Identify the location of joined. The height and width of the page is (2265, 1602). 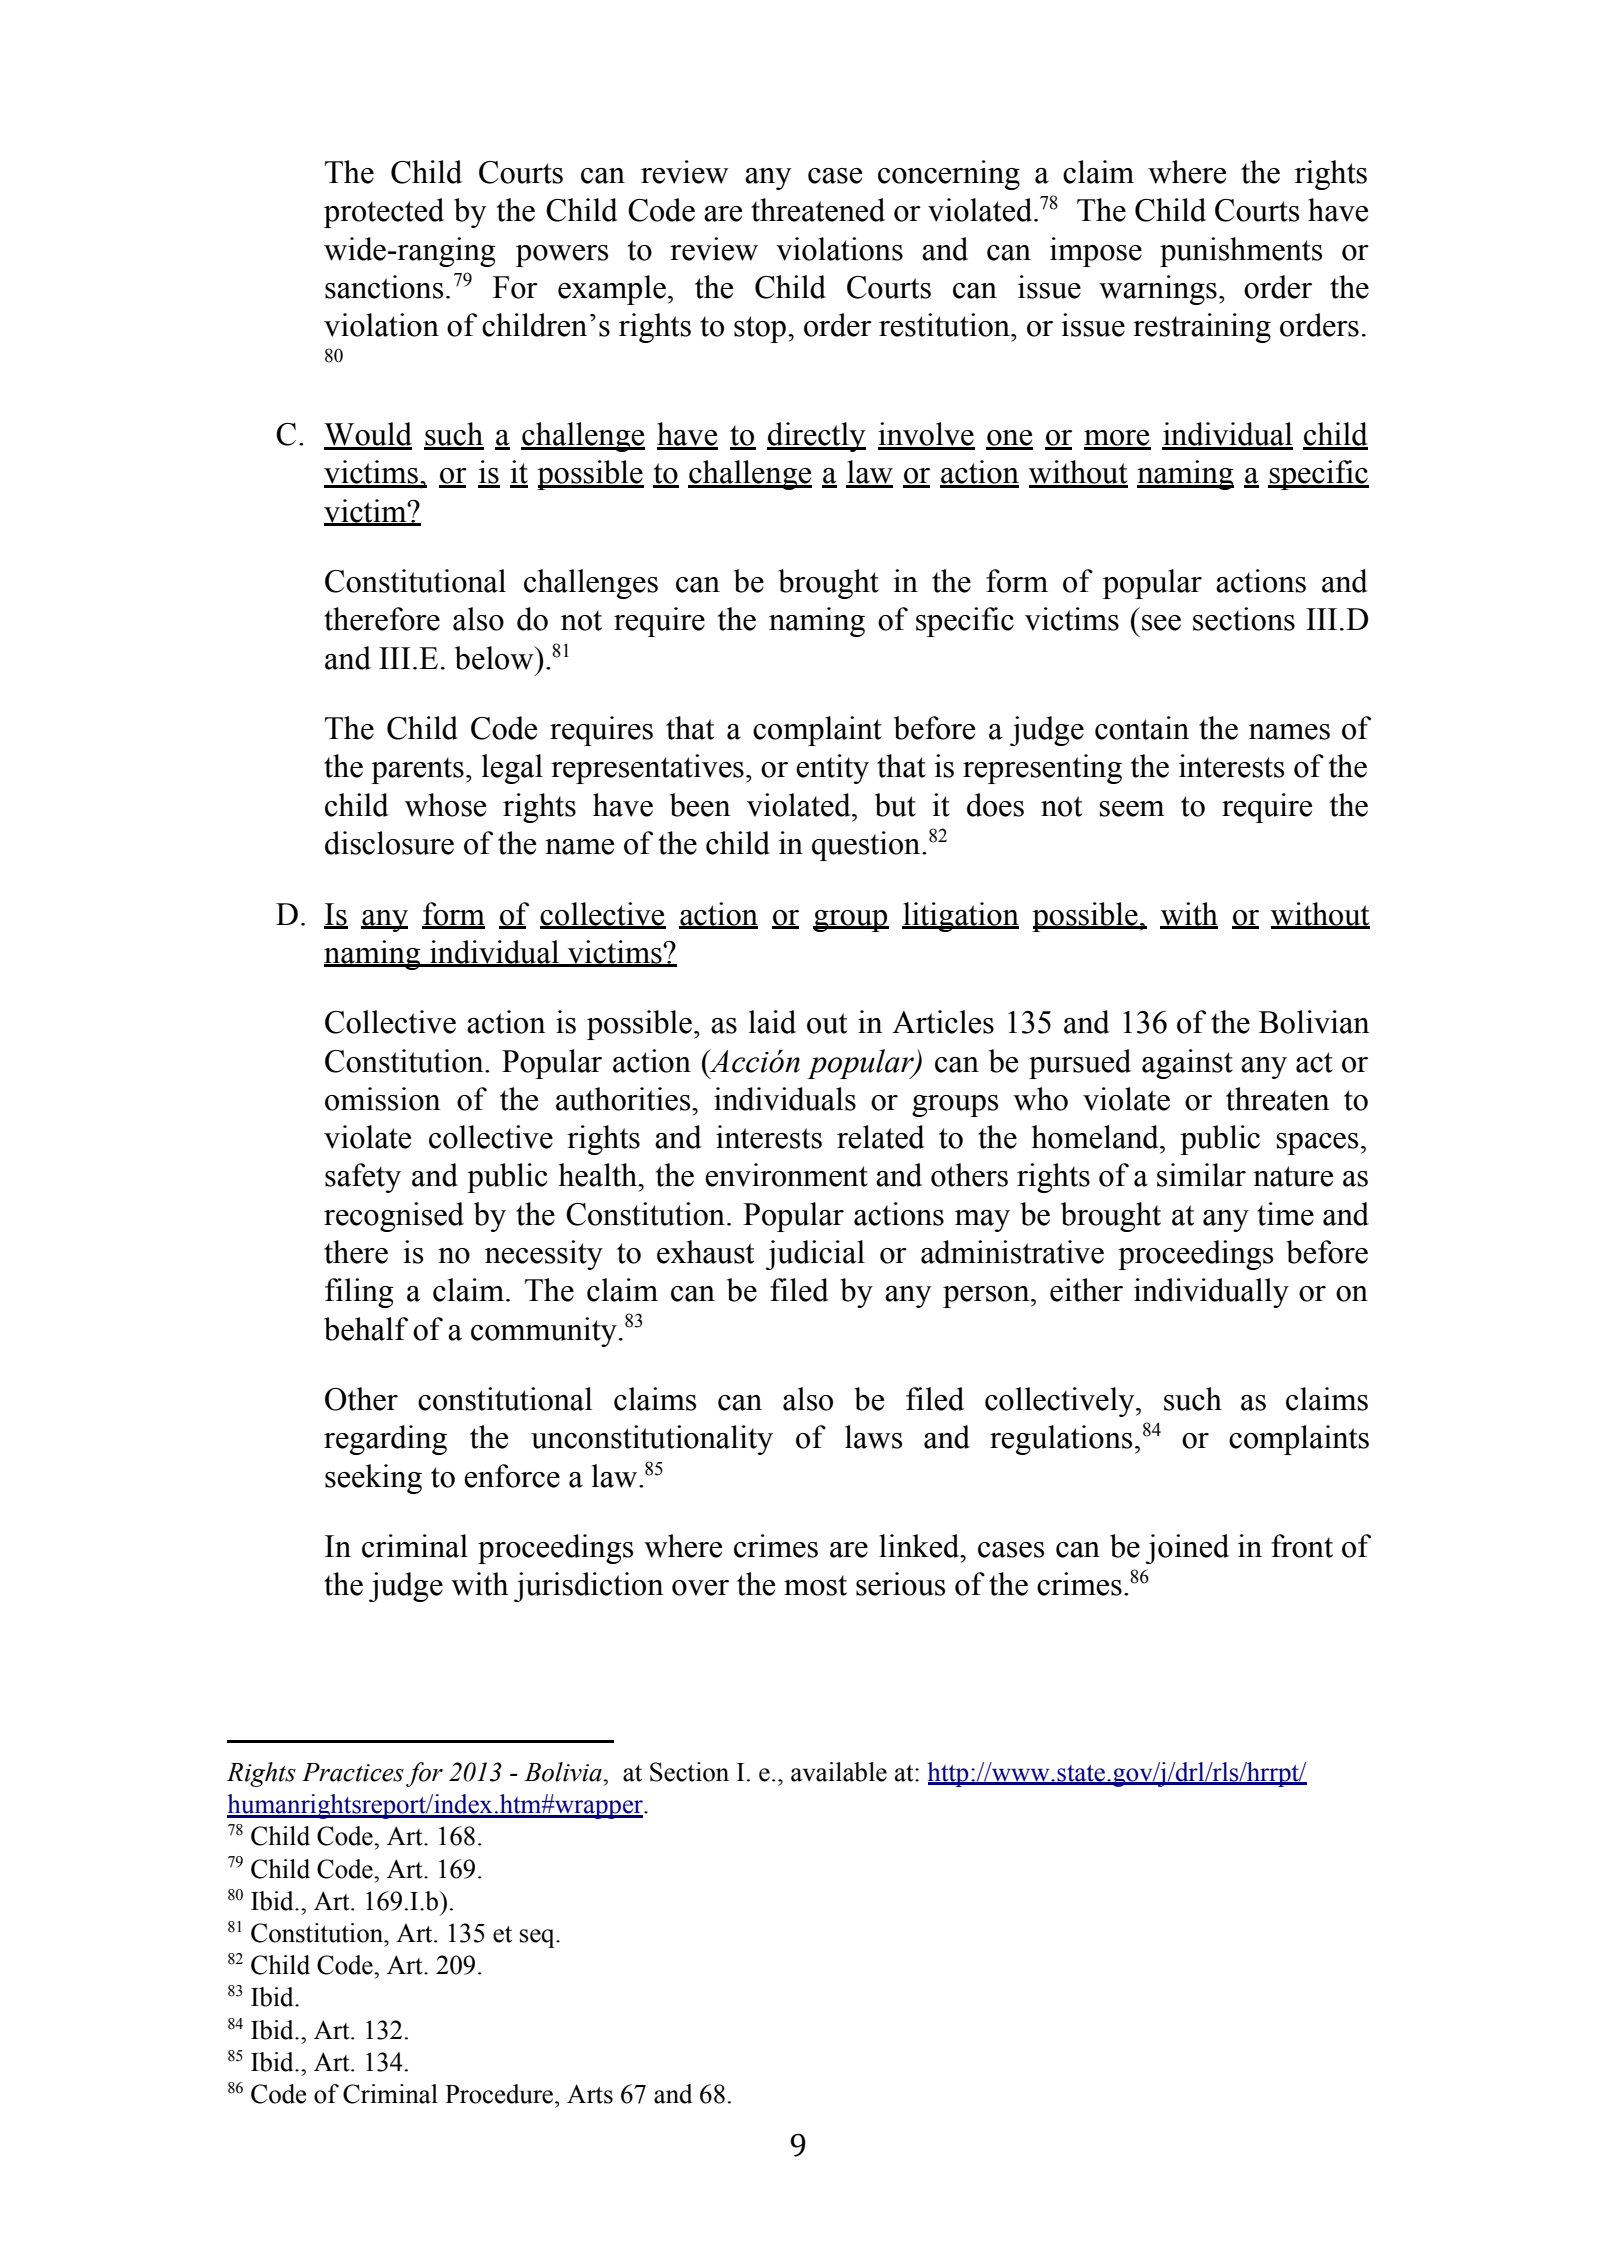
(1187, 1549).
